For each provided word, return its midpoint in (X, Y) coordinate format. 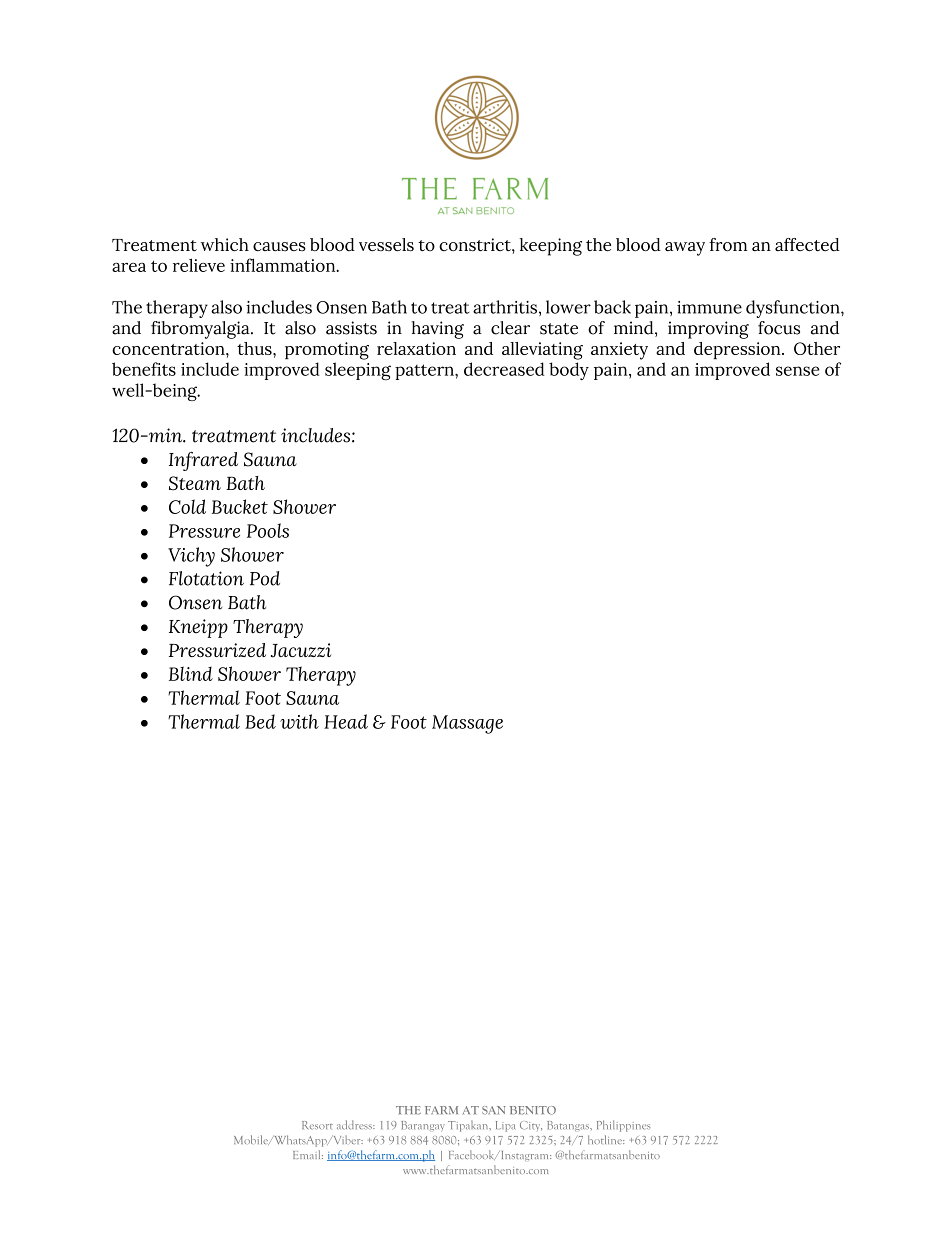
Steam (195, 483)
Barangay (423, 1126)
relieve (199, 265)
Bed (260, 721)
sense (797, 371)
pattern (425, 372)
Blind (191, 673)
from (728, 245)
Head (346, 721)
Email (308, 1154)
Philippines (624, 1126)
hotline (606, 1139)
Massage (467, 724)
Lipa (505, 1126)
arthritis (505, 307)
